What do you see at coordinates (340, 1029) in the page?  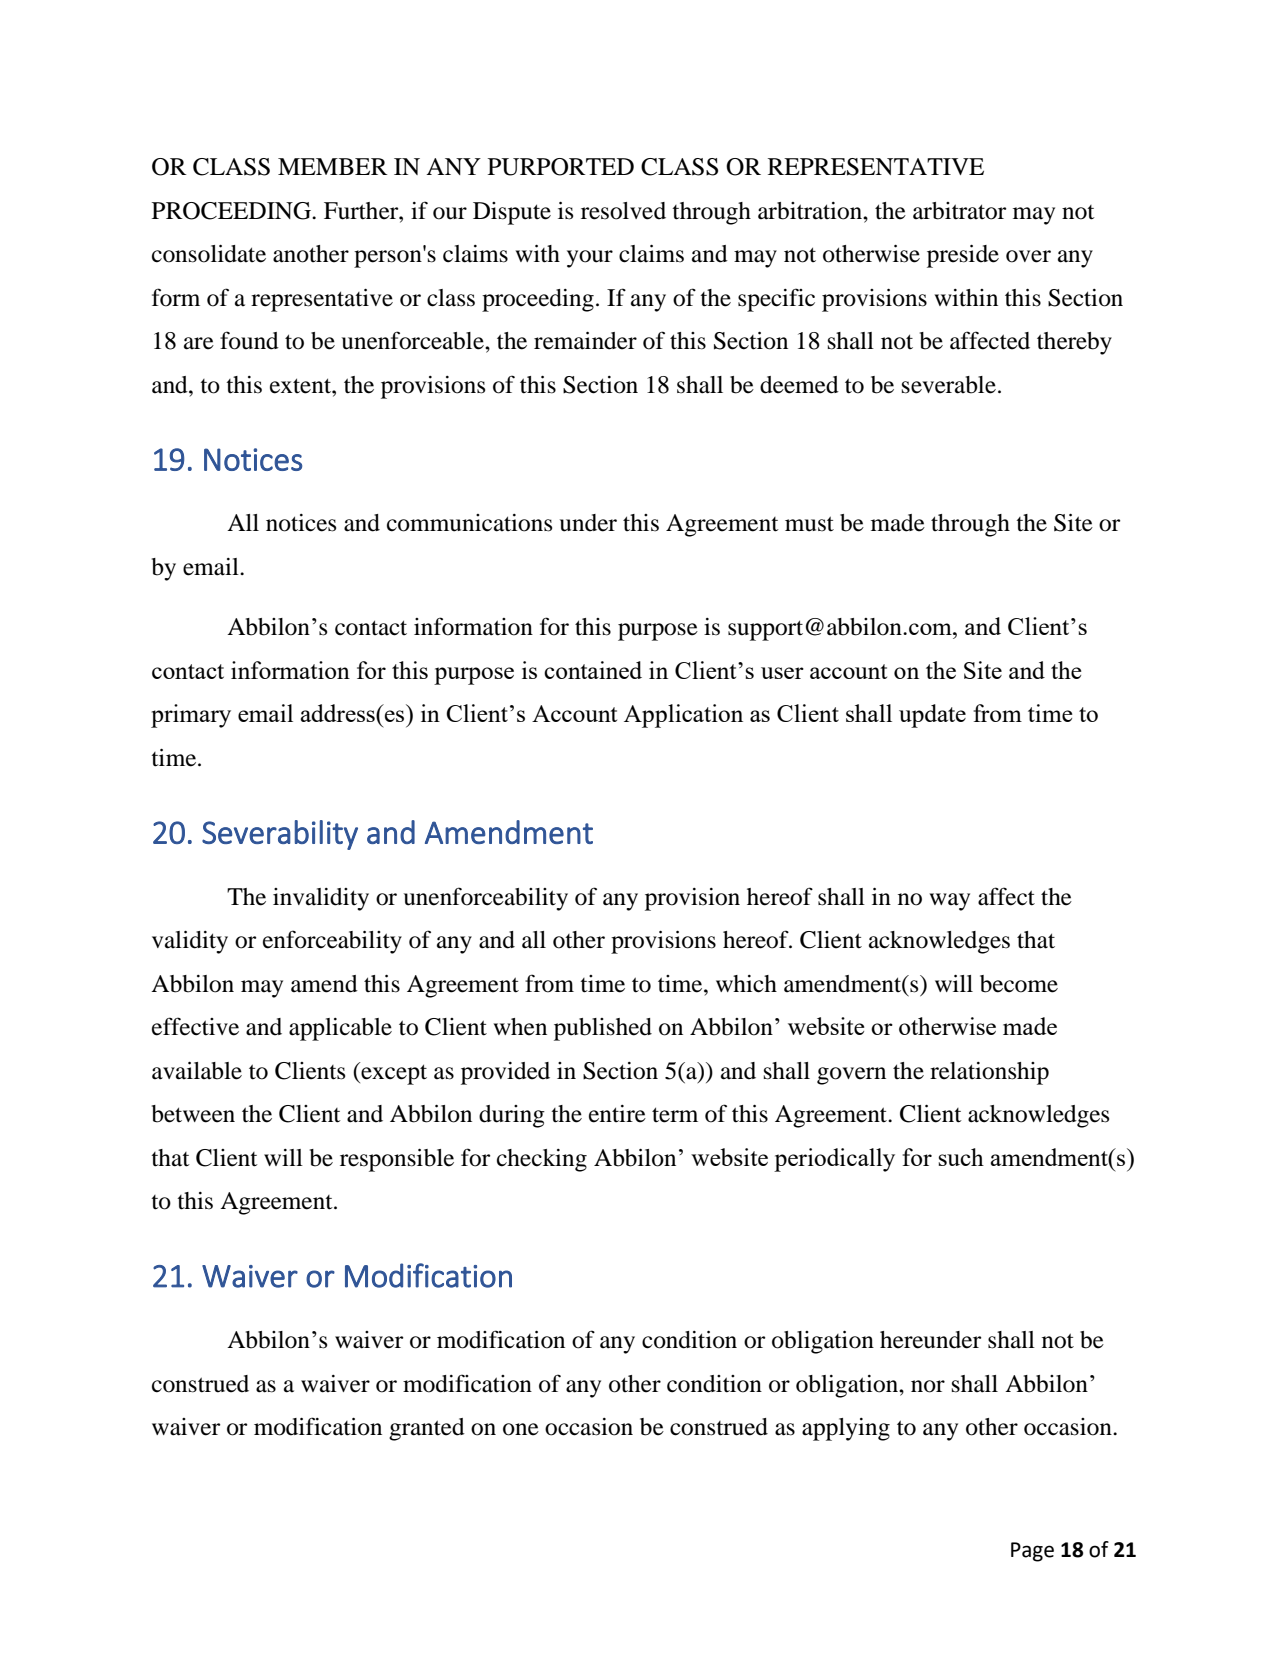 I see `applicable` at bounding box center [340, 1029].
